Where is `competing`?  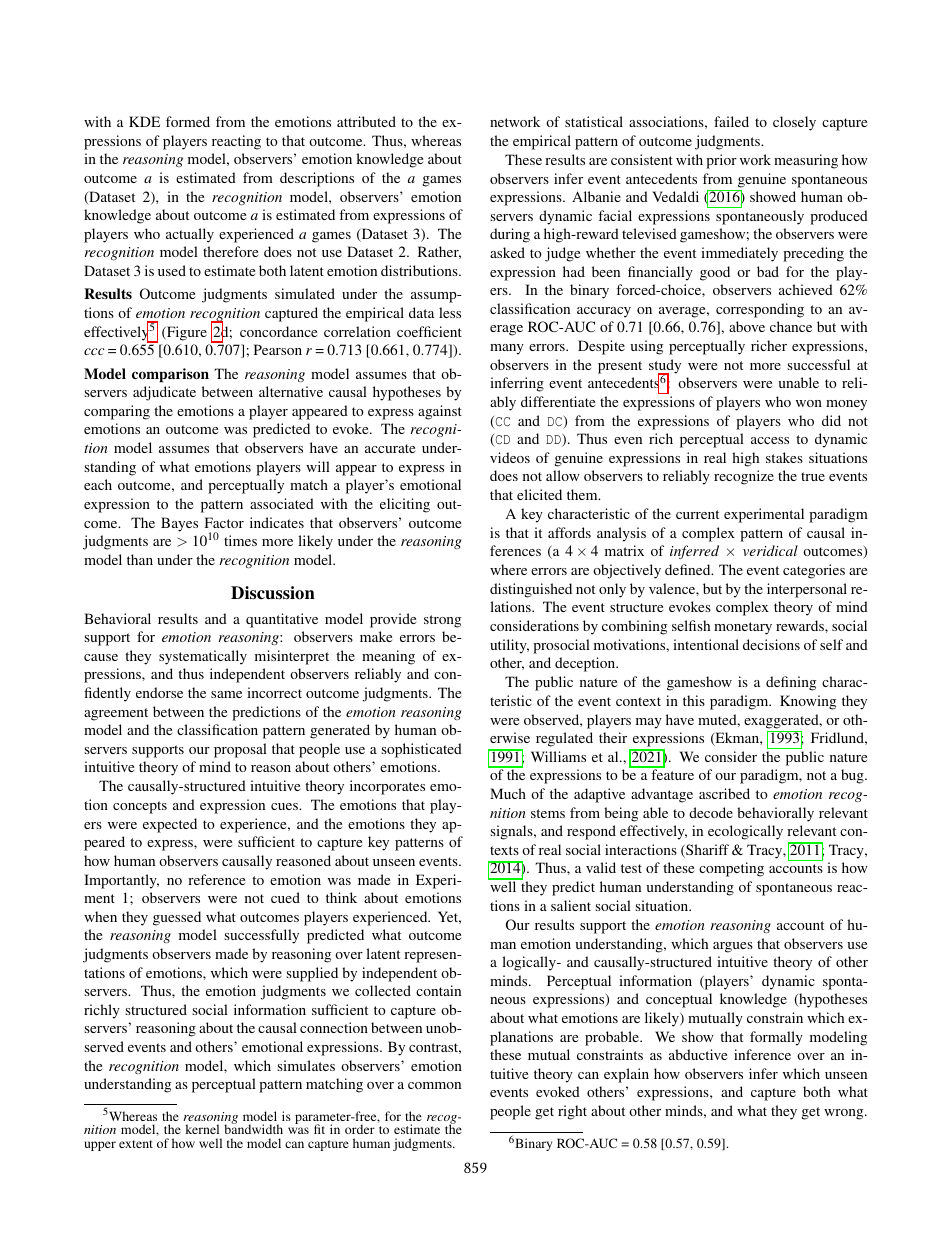 competing is located at coordinates (731, 869).
